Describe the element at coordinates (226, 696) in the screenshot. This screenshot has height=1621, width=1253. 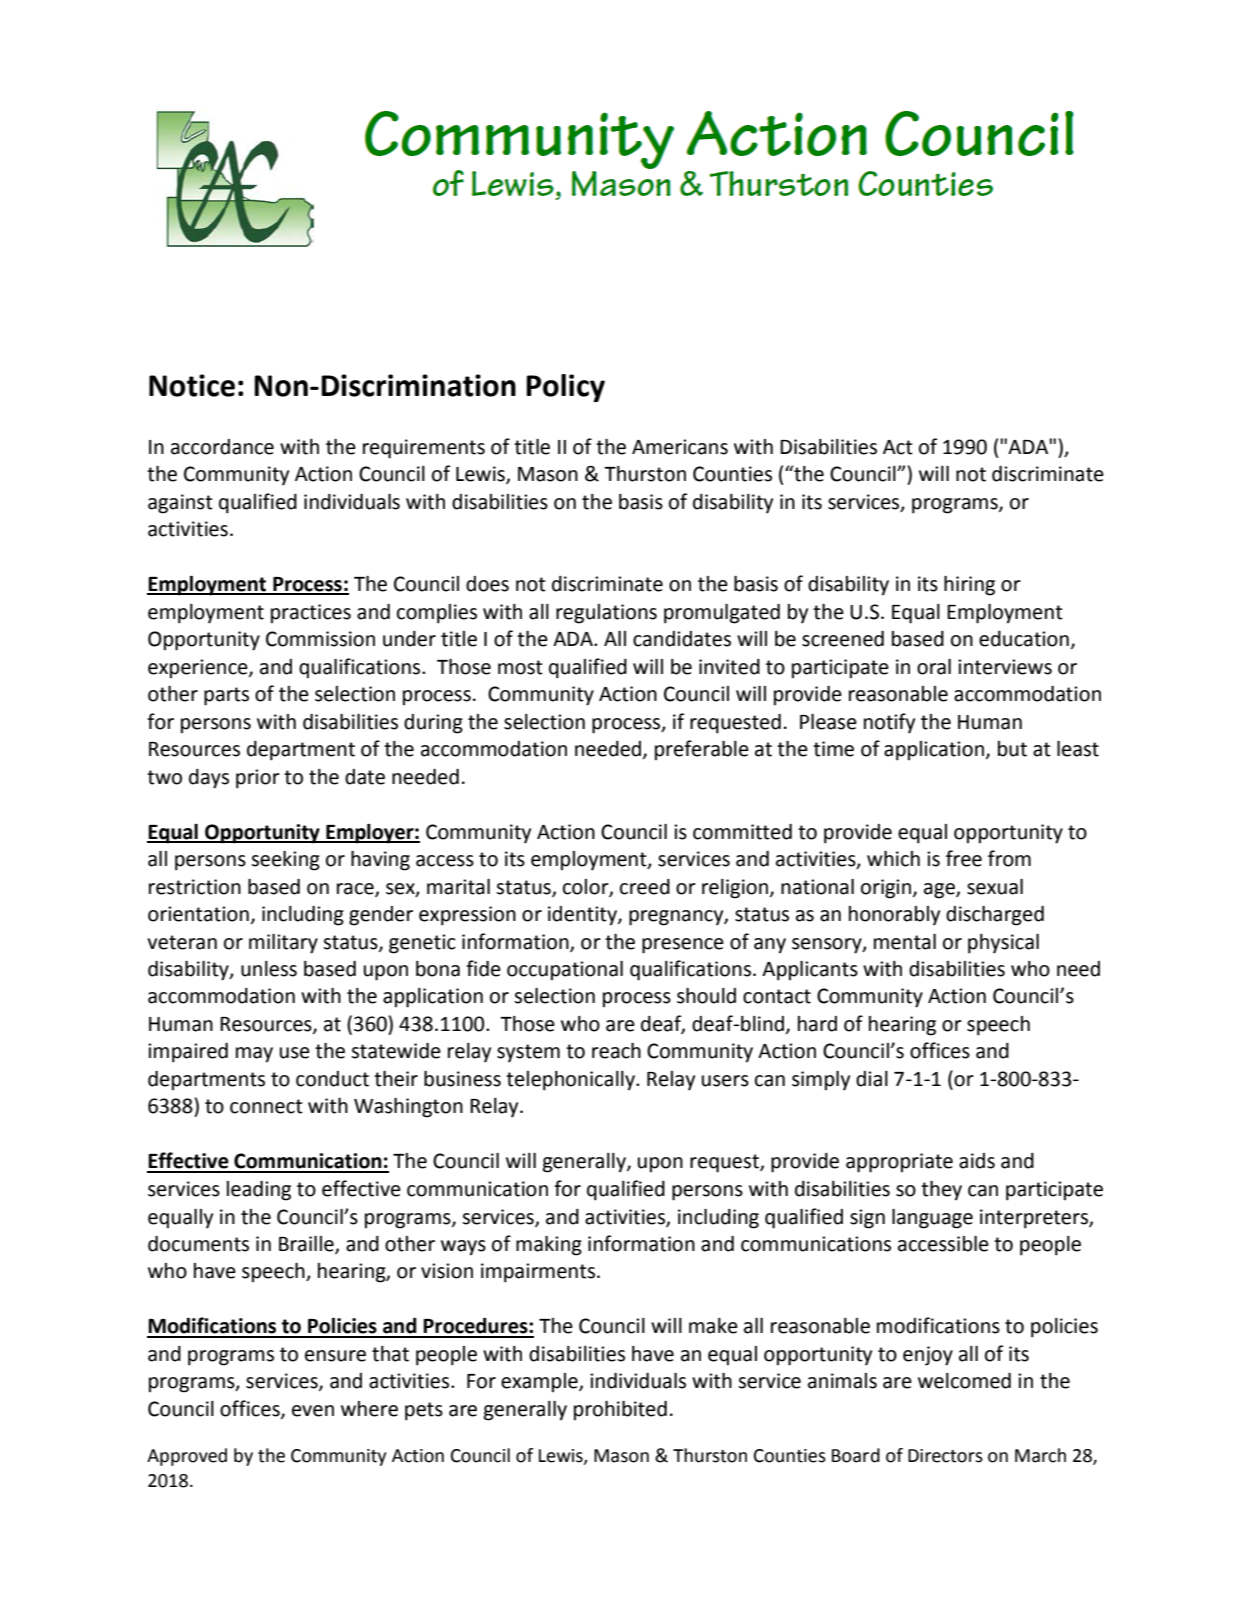
I see `parts` at that location.
